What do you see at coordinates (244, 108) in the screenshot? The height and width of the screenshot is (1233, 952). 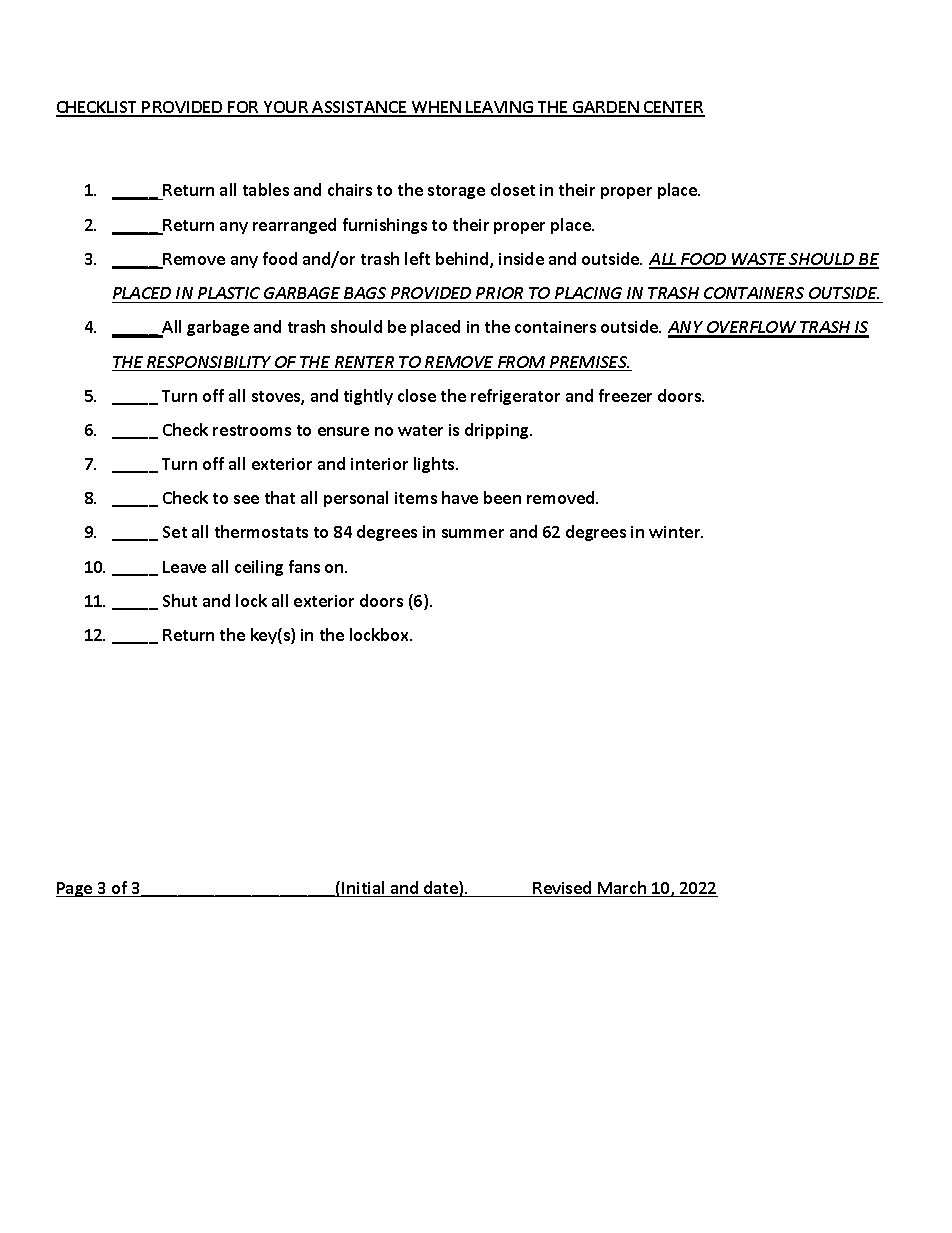 I see `FOR` at bounding box center [244, 108].
